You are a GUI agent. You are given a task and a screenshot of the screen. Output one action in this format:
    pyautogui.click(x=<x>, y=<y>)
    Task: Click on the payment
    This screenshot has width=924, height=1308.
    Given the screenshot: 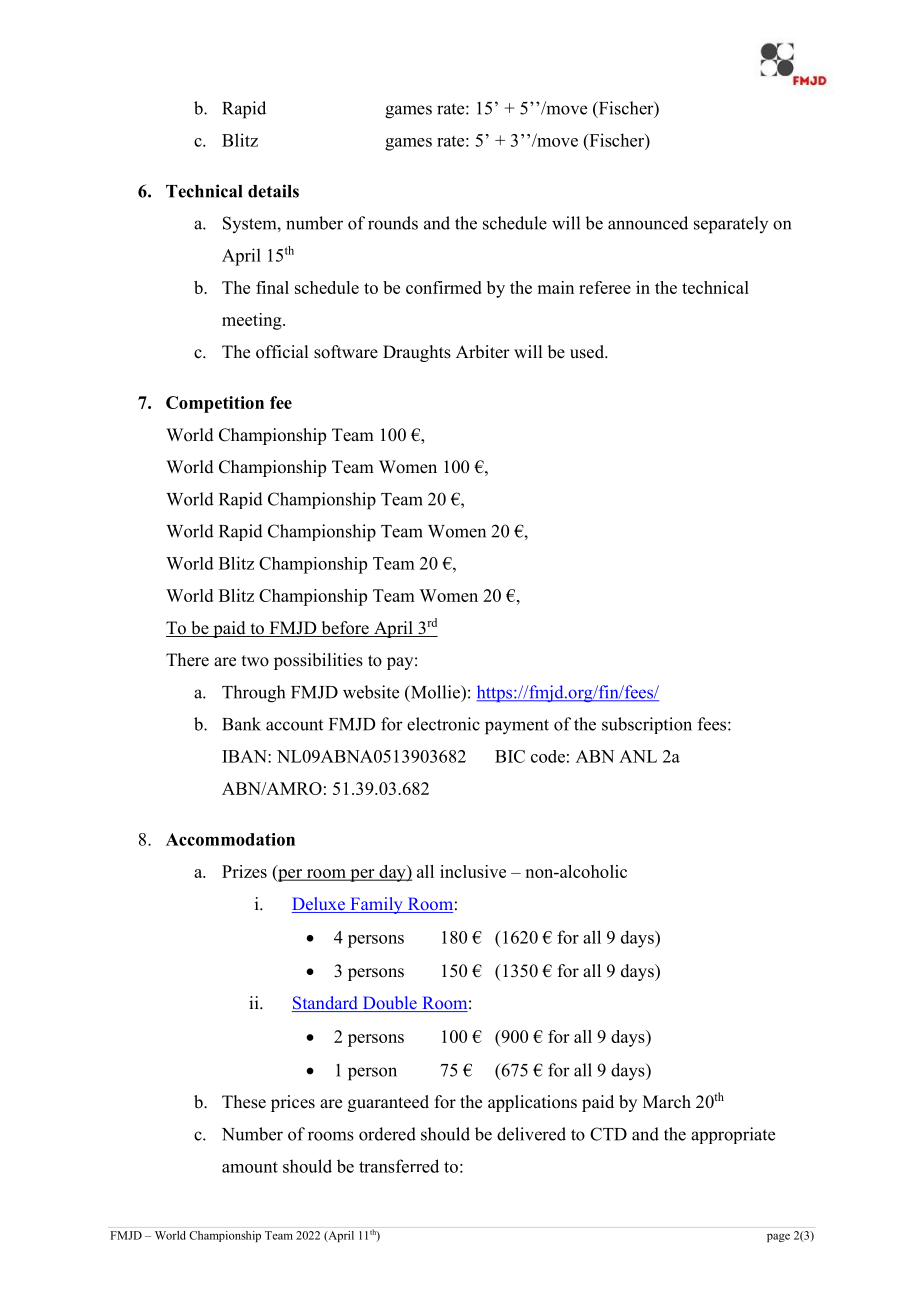 What is the action you would take?
    pyautogui.click(x=517, y=727)
